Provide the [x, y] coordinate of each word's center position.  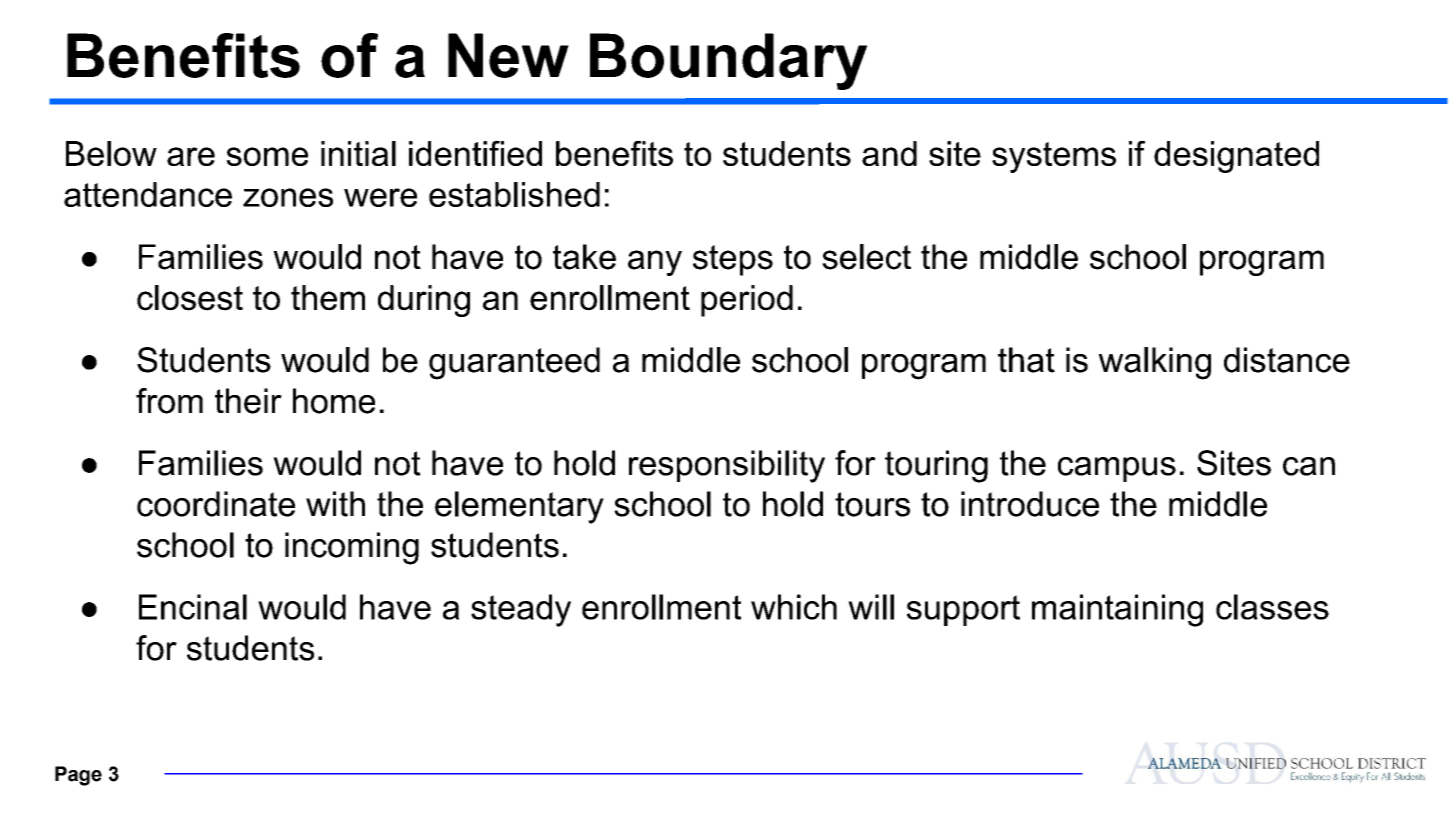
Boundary [728, 61]
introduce [1030, 504]
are [191, 156]
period [747, 301]
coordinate [216, 504]
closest [190, 298]
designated [1236, 157]
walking [1155, 363]
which [794, 607]
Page [78, 776]
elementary [519, 507]
